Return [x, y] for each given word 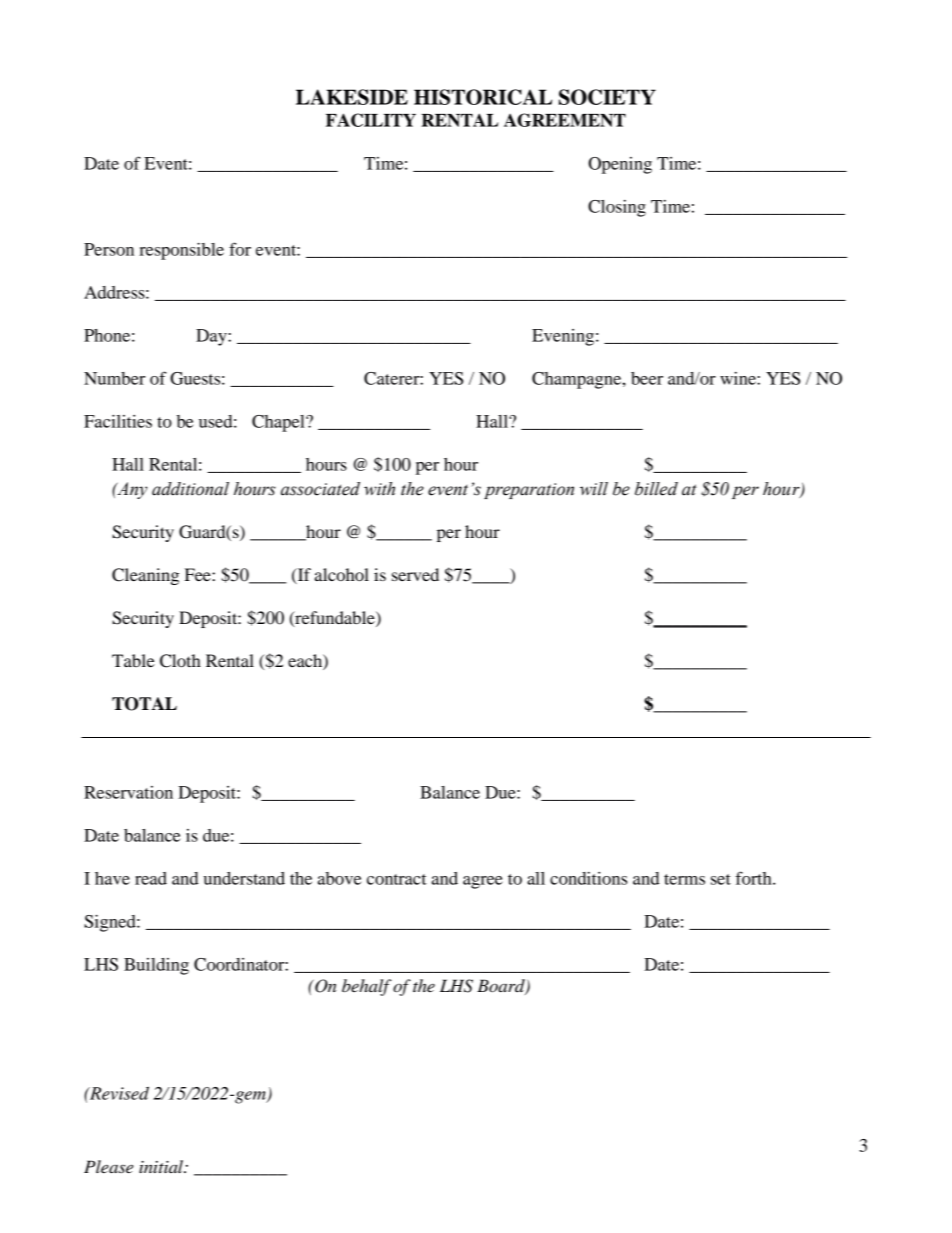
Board [502, 987]
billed [656, 489]
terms [684, 879]
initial [162, 1166]
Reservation [128, 792]
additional [190, 489]
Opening [620, 165]
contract [397, 879]
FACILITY [371, 120]
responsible [181, 251]
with [379, 489]
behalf [367, 987]
